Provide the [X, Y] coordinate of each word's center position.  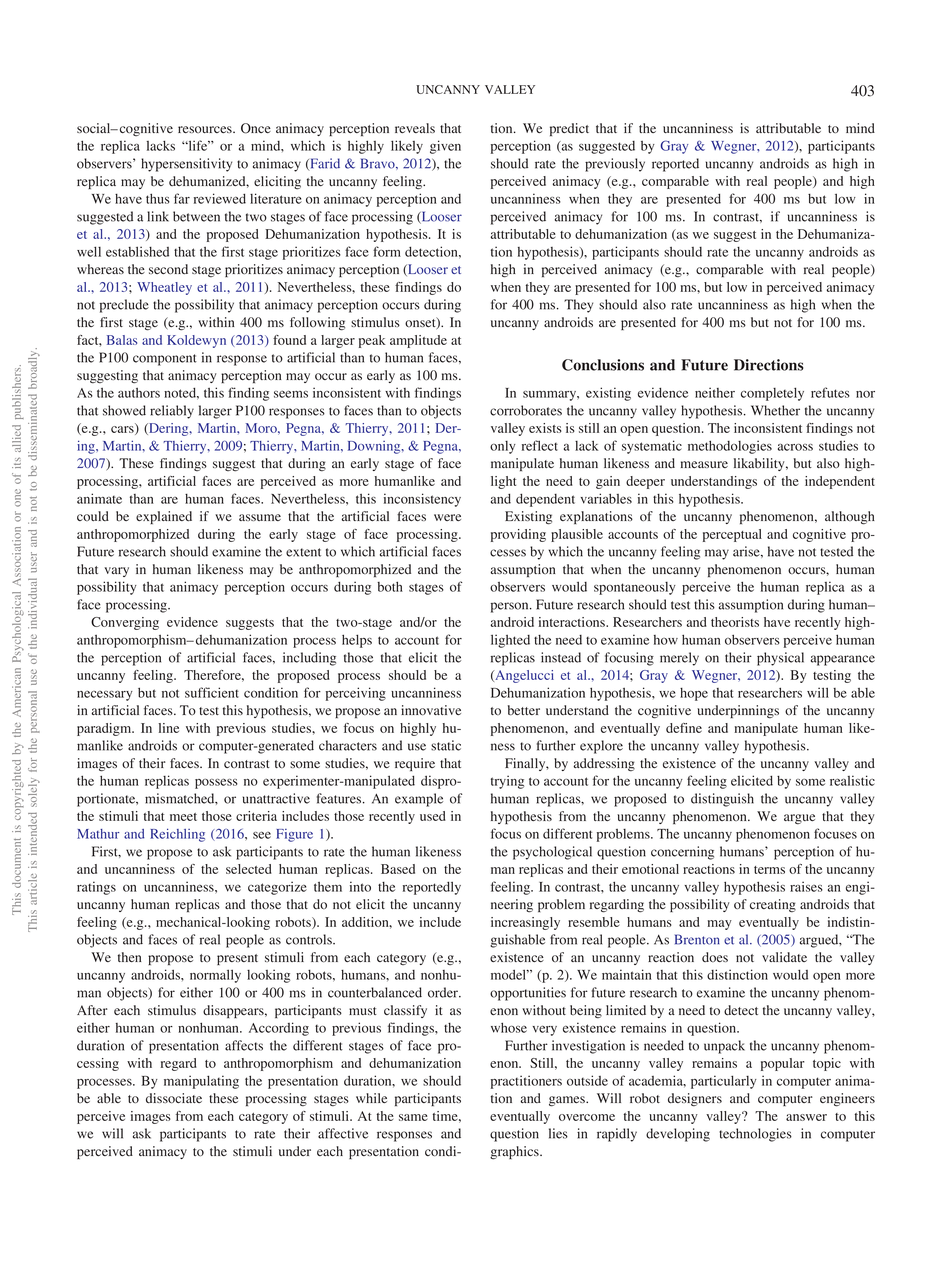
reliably [172, 412]
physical [780, 659]
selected [249, 869]
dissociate [174, 1098]
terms [769, 870]
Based [398, 869]
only [503, 447]
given [445, 147]
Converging [125, 623]
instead [561, 657]
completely [772, 394]
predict [569, 129]
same [413, 1117]
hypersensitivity [186, 165]
